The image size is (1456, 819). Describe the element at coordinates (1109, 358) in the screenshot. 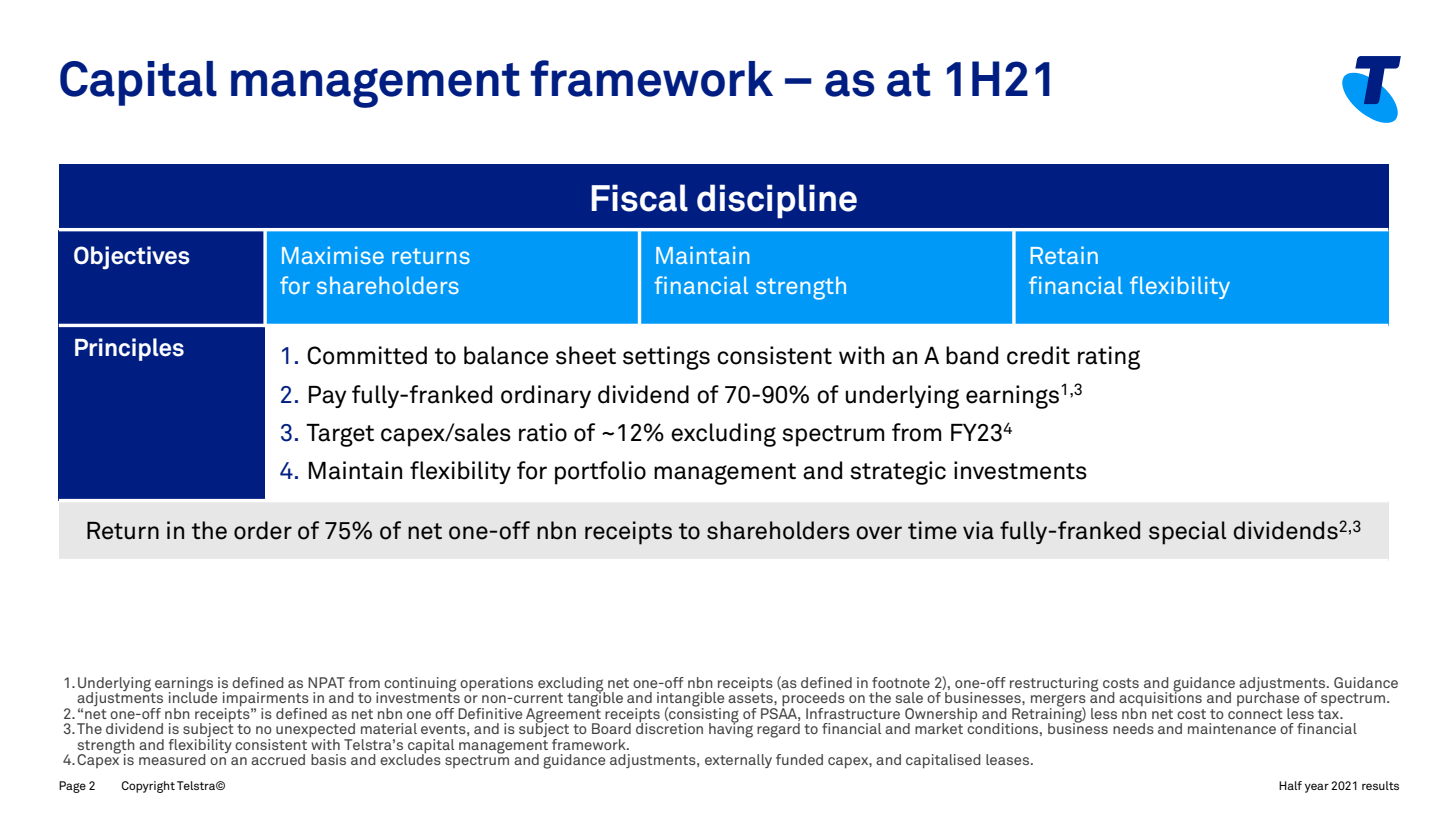

I see `rating` at that location.
